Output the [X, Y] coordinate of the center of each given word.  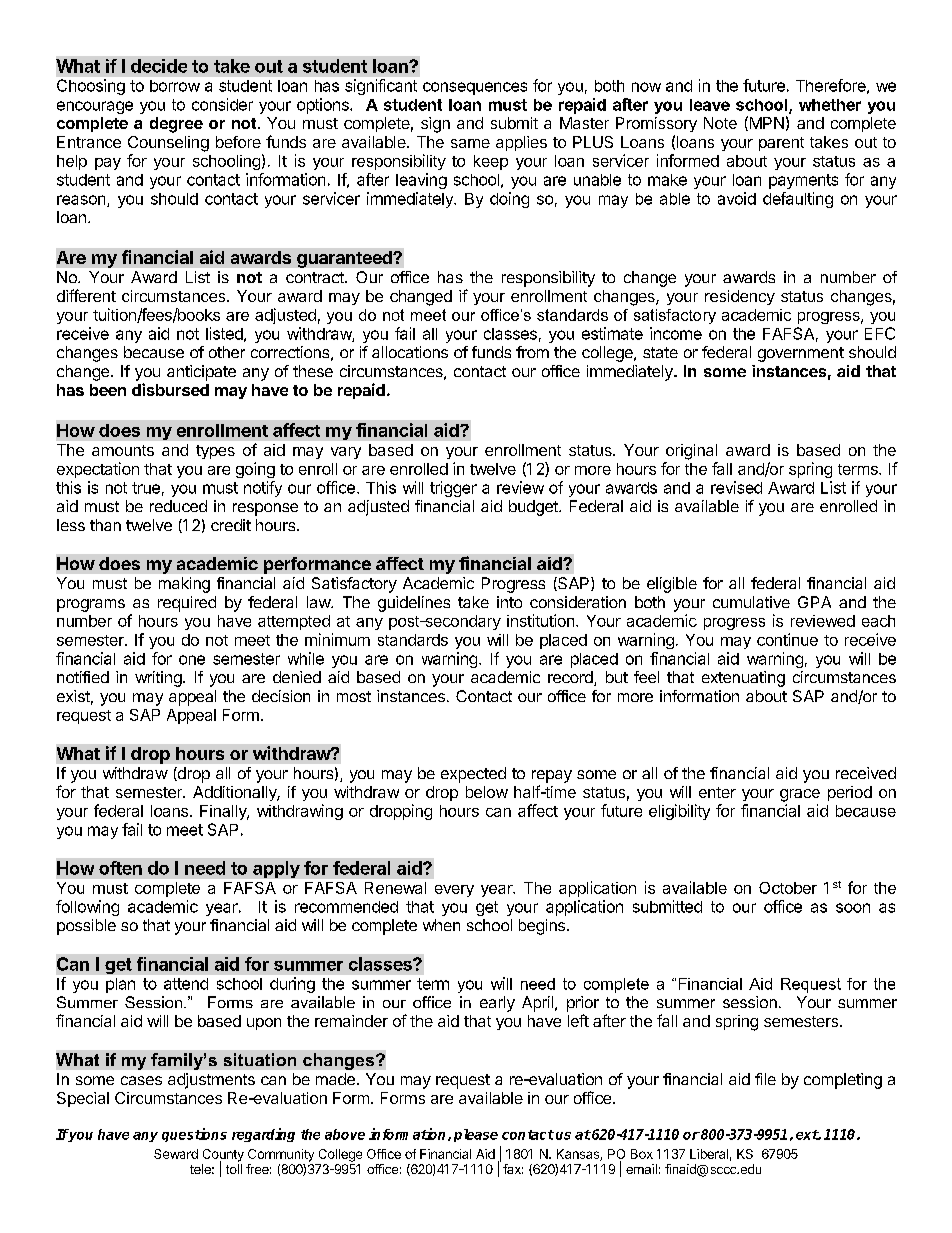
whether [830, 105]
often [120, 868]
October [788, 888]
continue [787, 639]
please [476, 1135]
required [187, 604]
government [801, 354]
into [509, 602]
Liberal [709, 1154]
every [454, 891]
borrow [175, 86]
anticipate [201, 373]
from [532, 352]
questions [194, 1135]
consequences [475, 88]
